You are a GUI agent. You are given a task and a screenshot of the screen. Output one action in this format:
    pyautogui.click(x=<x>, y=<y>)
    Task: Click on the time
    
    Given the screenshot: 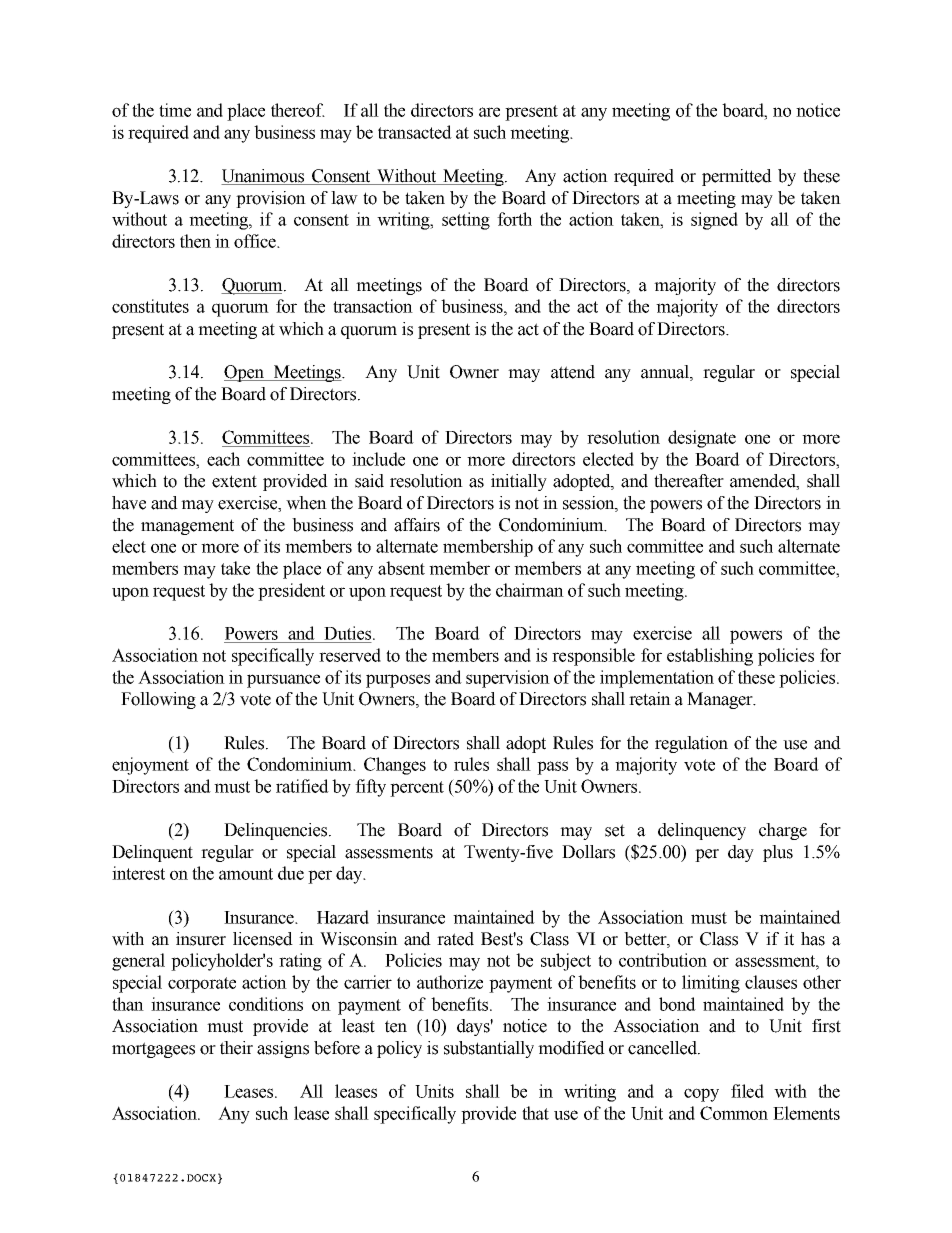 What is the action you would take?
    pyautogui.click(x=175, y=110)
